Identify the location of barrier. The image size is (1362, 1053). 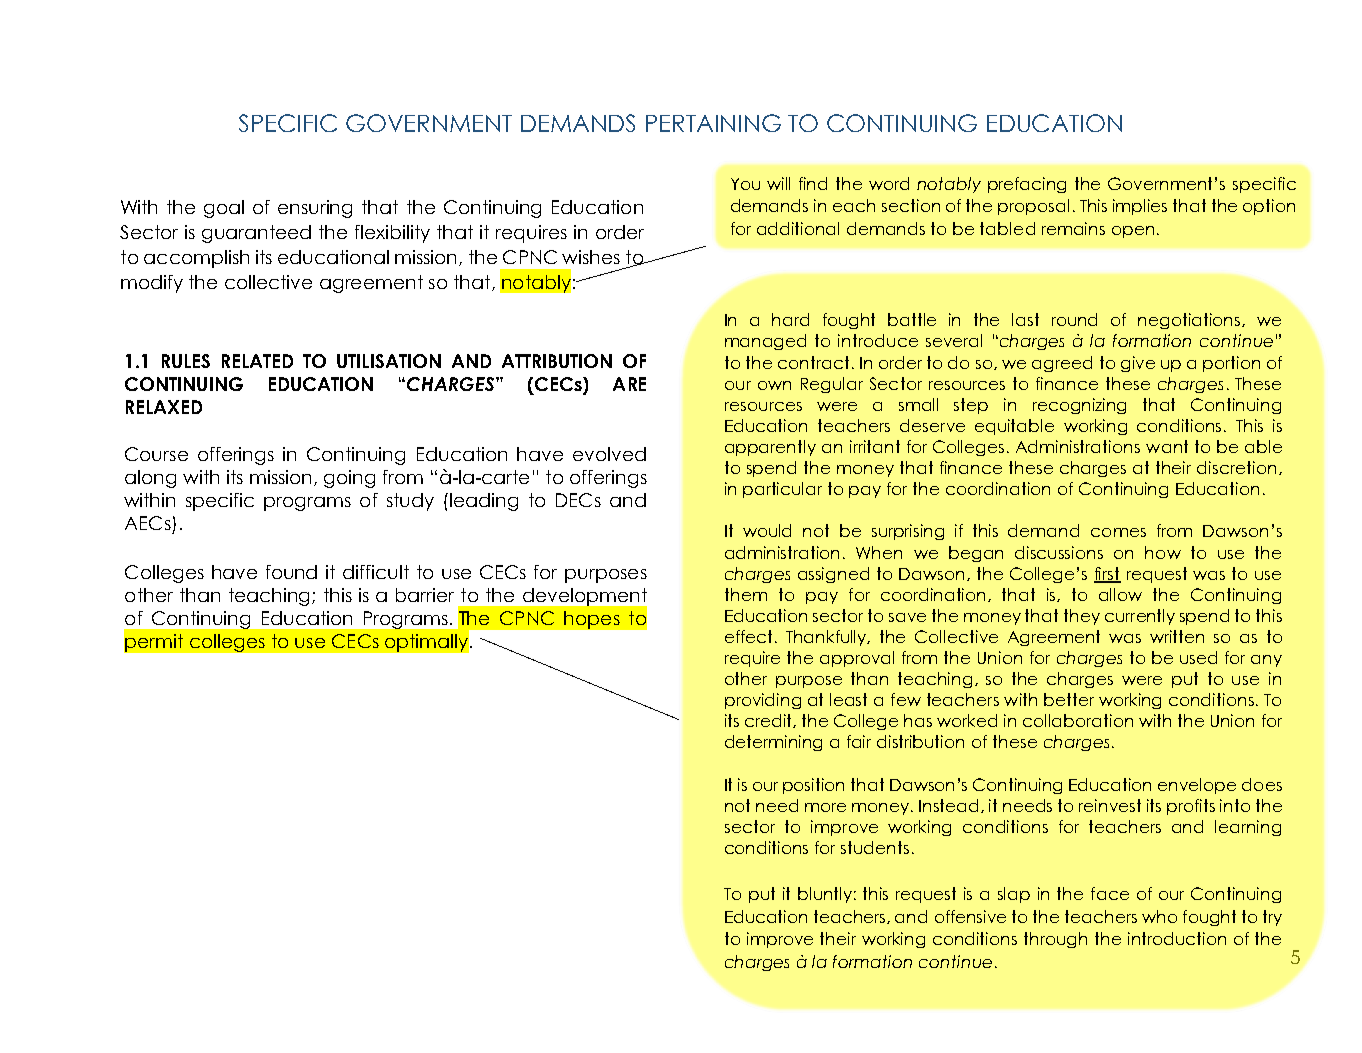
(425, 595).
